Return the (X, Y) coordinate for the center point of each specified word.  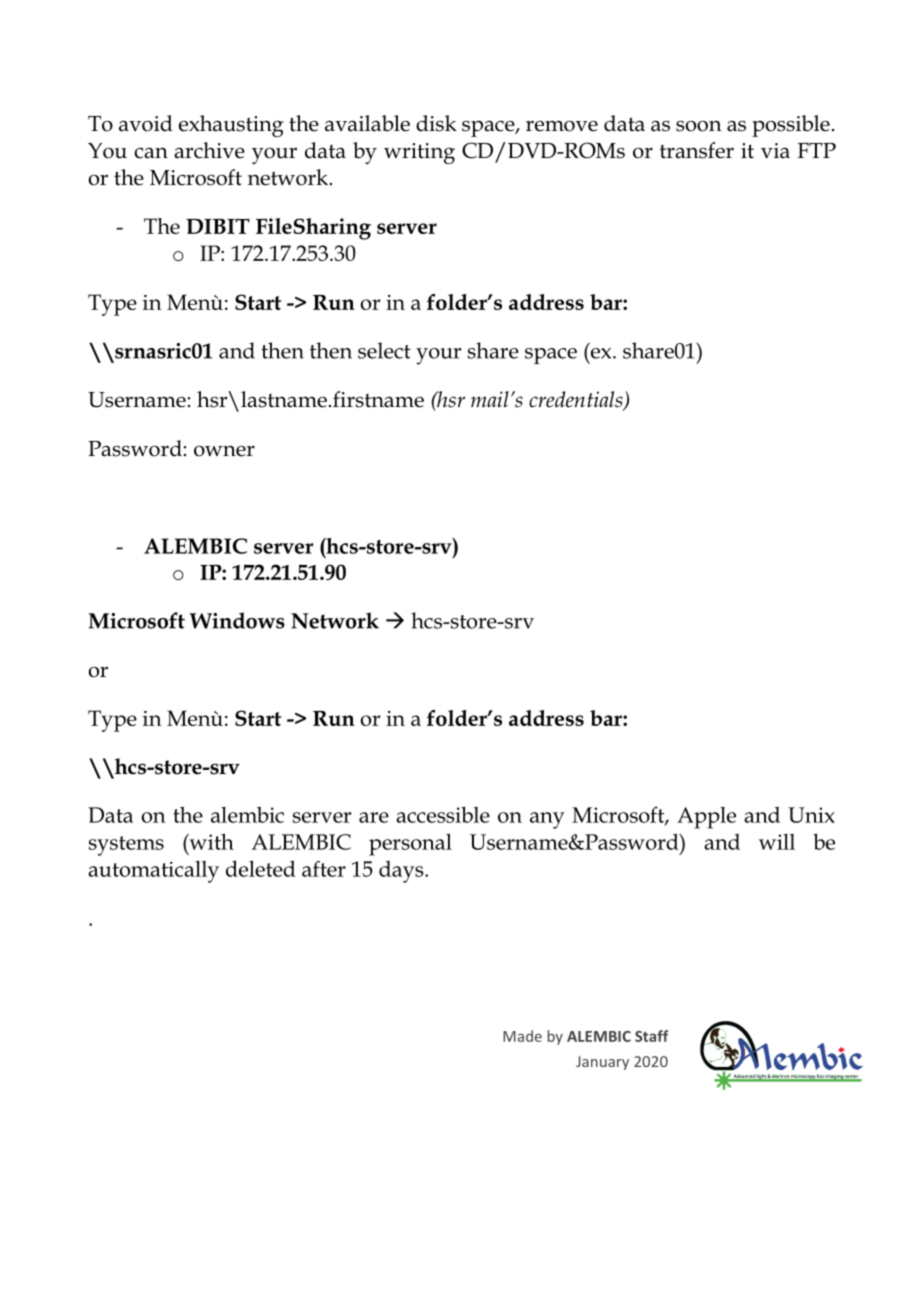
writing (419, 153)
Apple (706, 818)
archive (209, 150)
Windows (237, 620)
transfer (697, 150)
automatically (153, 872)
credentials (577, 400)
